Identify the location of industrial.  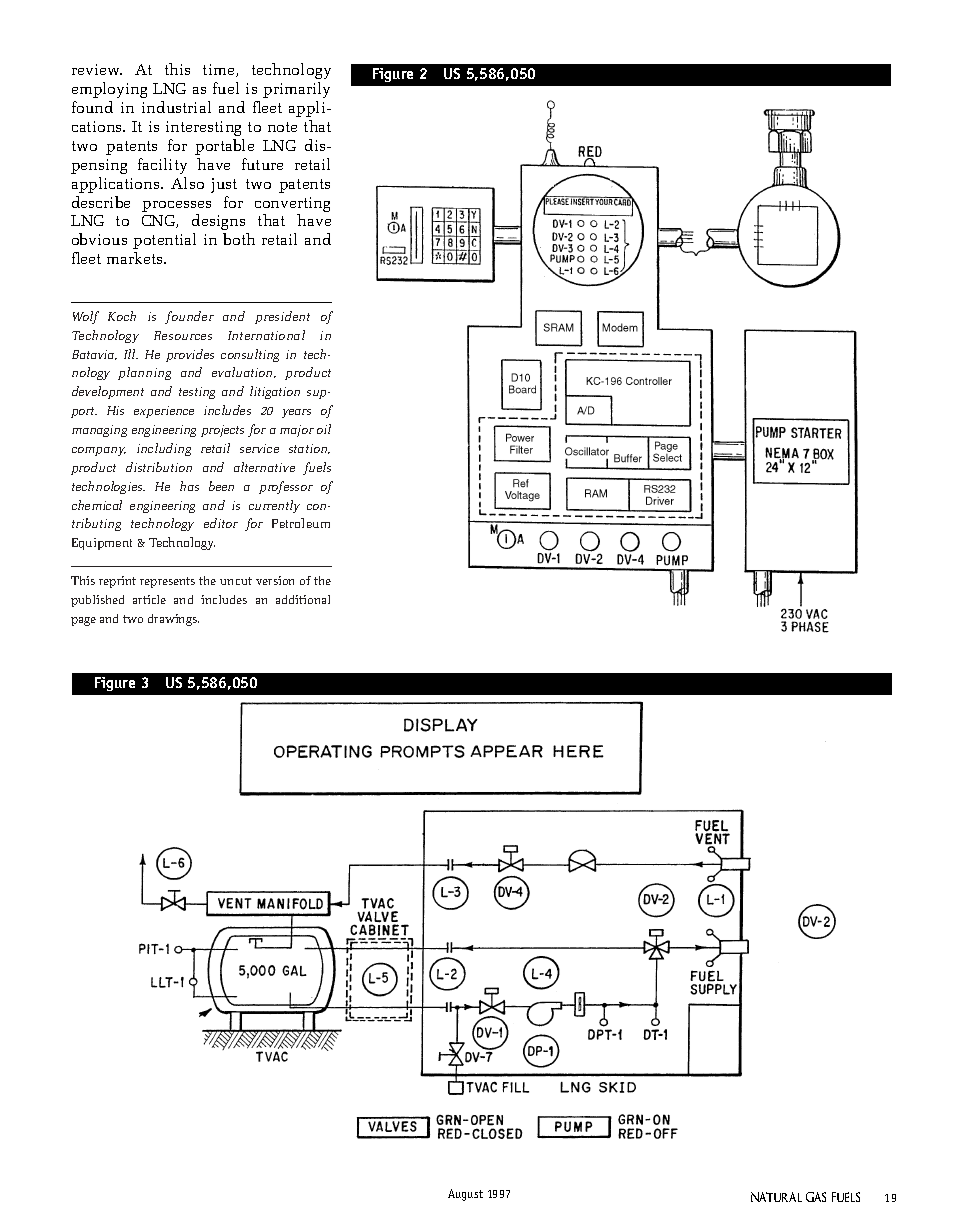
(176, 107).
